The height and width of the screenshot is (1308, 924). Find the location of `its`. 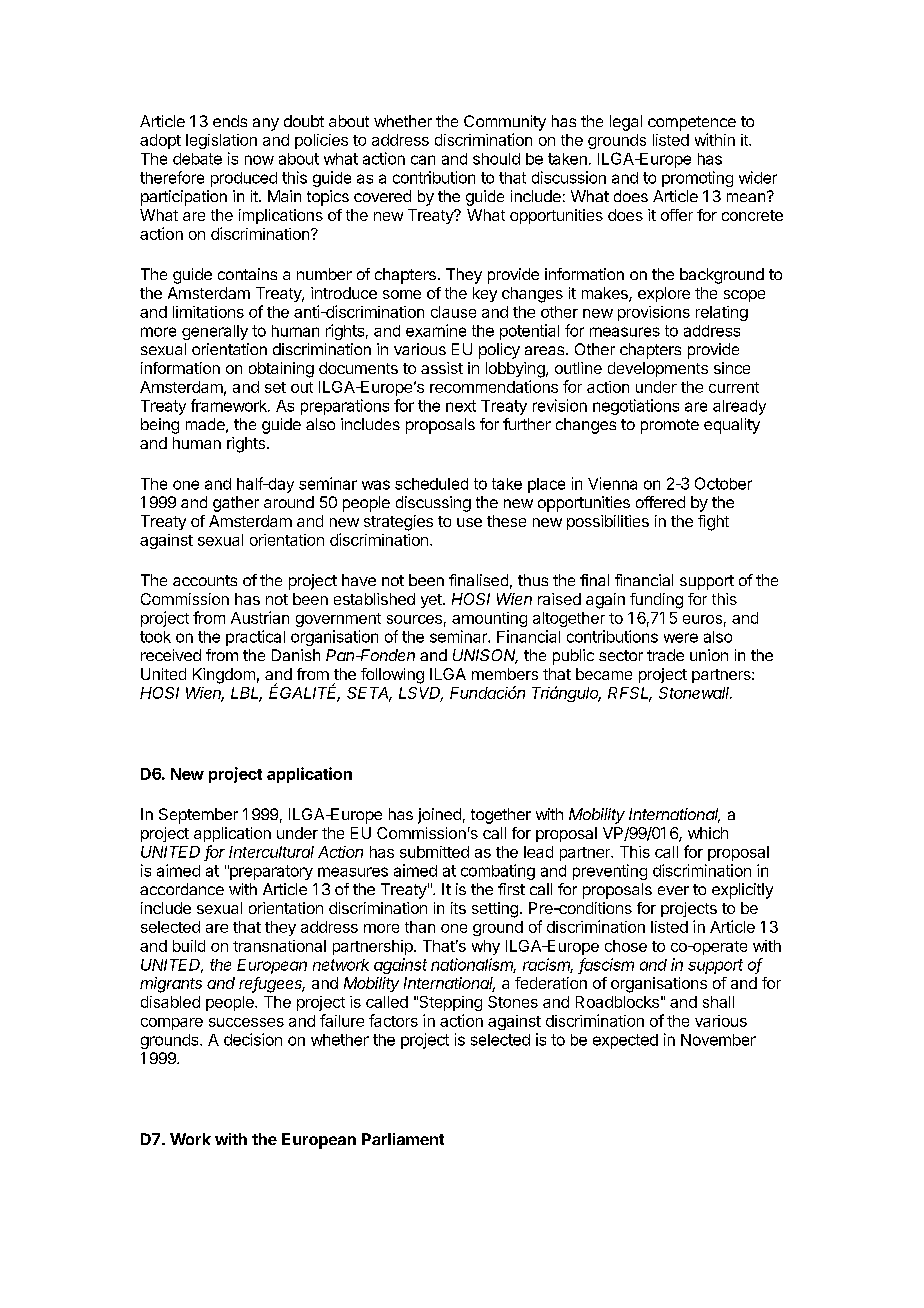

its is located at coordinates (458, 908).
